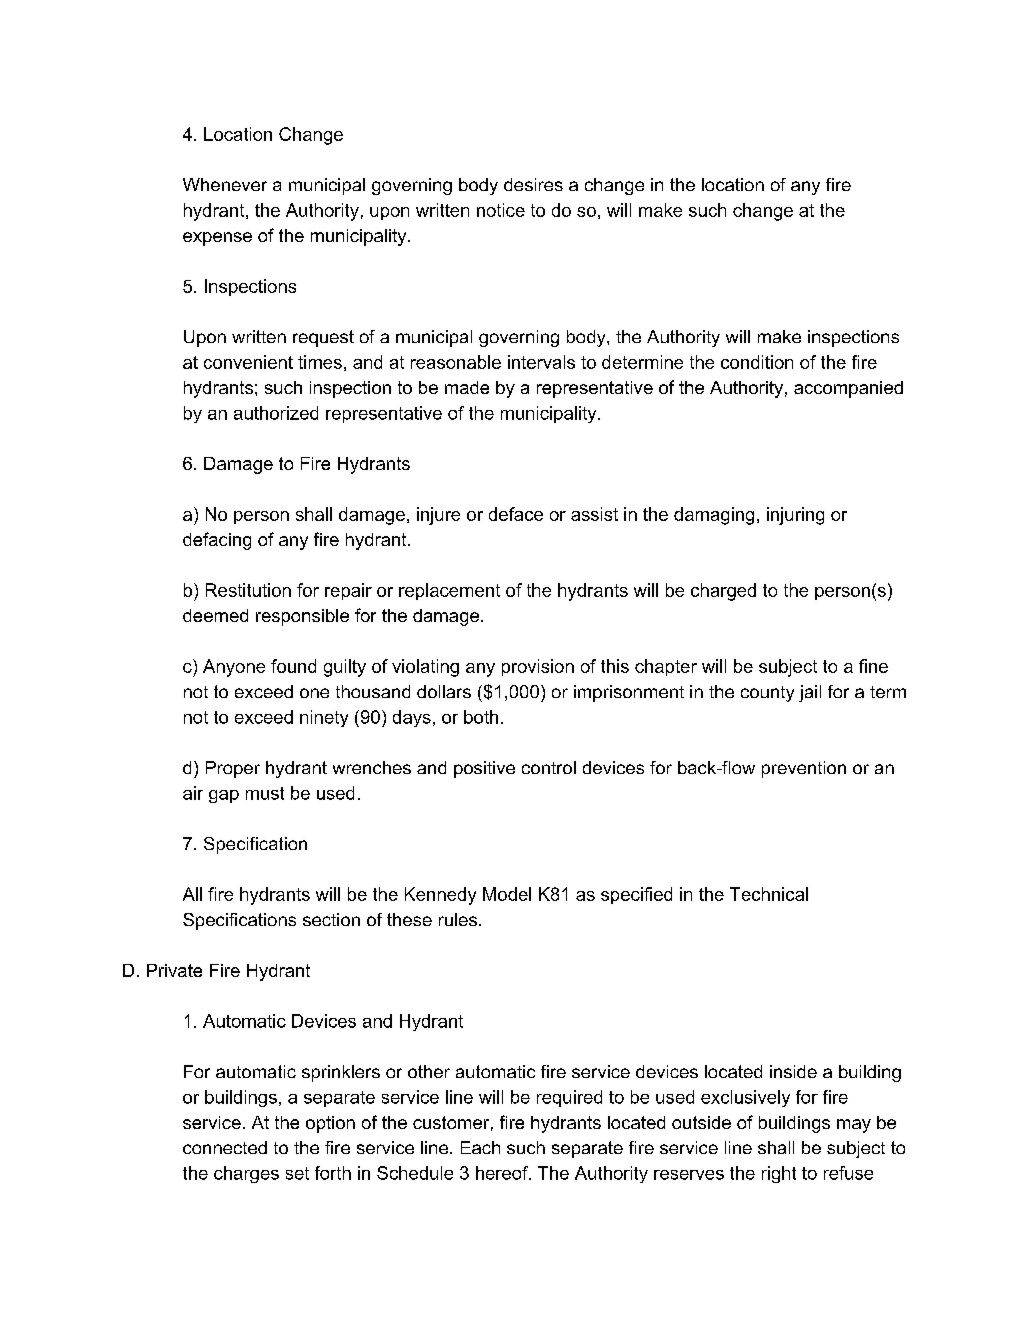 Image resolution: width=1034 pixels, height=1338 pixels. I want to click on rules, so click(458, 919).
